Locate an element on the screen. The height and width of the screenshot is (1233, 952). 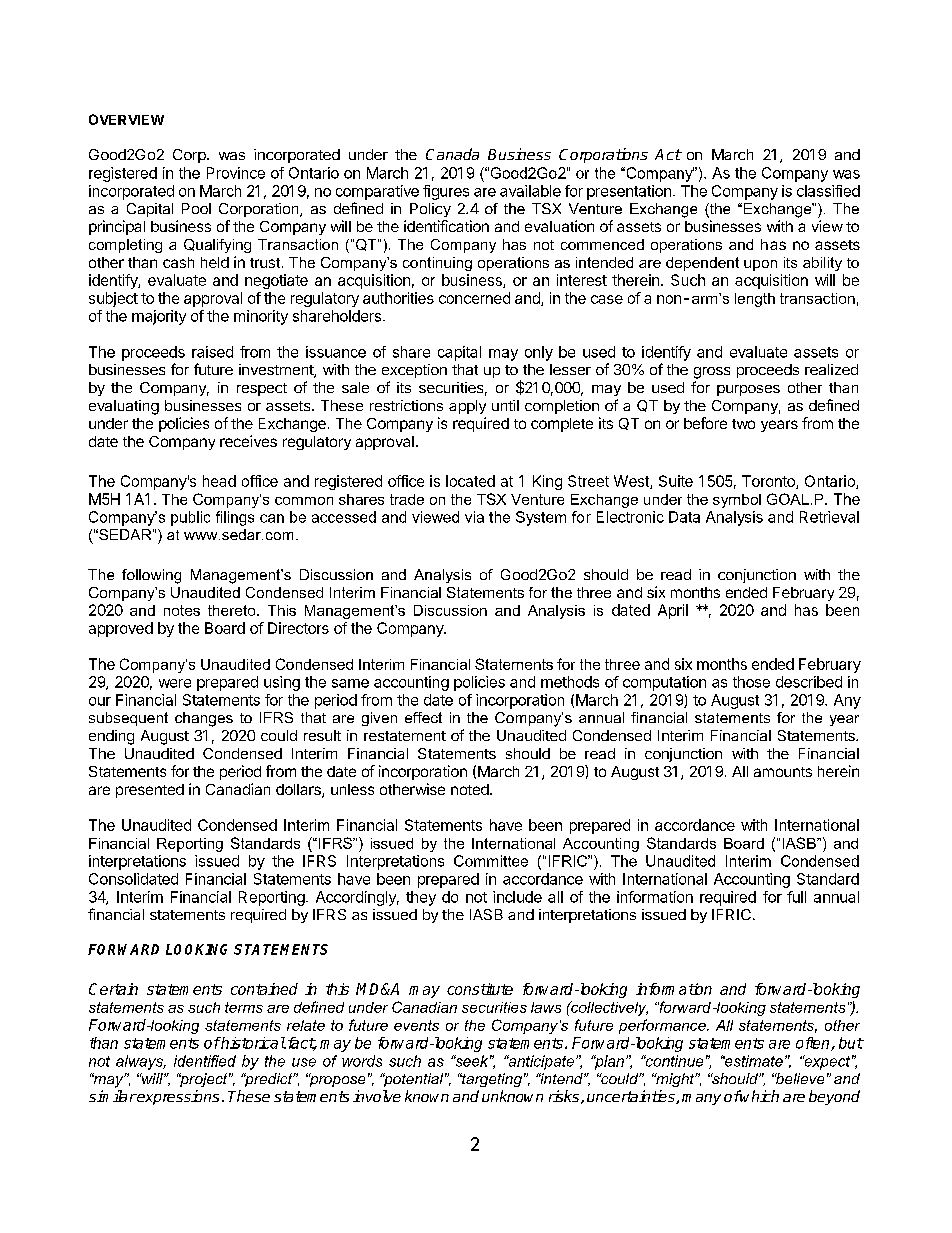
figures is located at coordinates (446, 192).
